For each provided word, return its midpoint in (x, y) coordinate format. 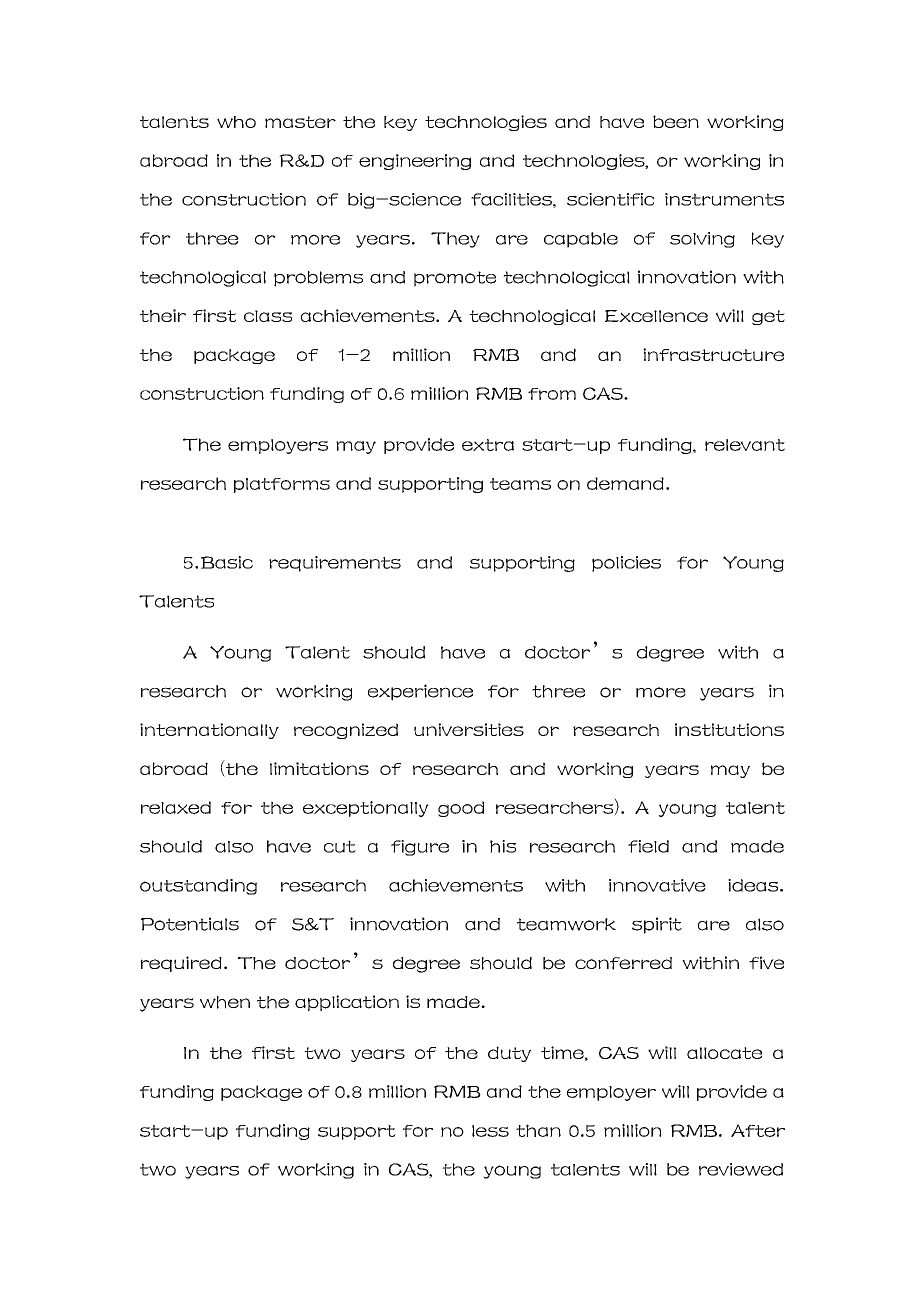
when (225, 1002)
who (236, 122)
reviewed (741, 1169)
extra (488, 445)
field (648, 846)
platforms (282, 485)
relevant (745, 445)
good (461, 809)
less (490, 1131)
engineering (415, 162)
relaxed (176, 807)
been (676, 121)
